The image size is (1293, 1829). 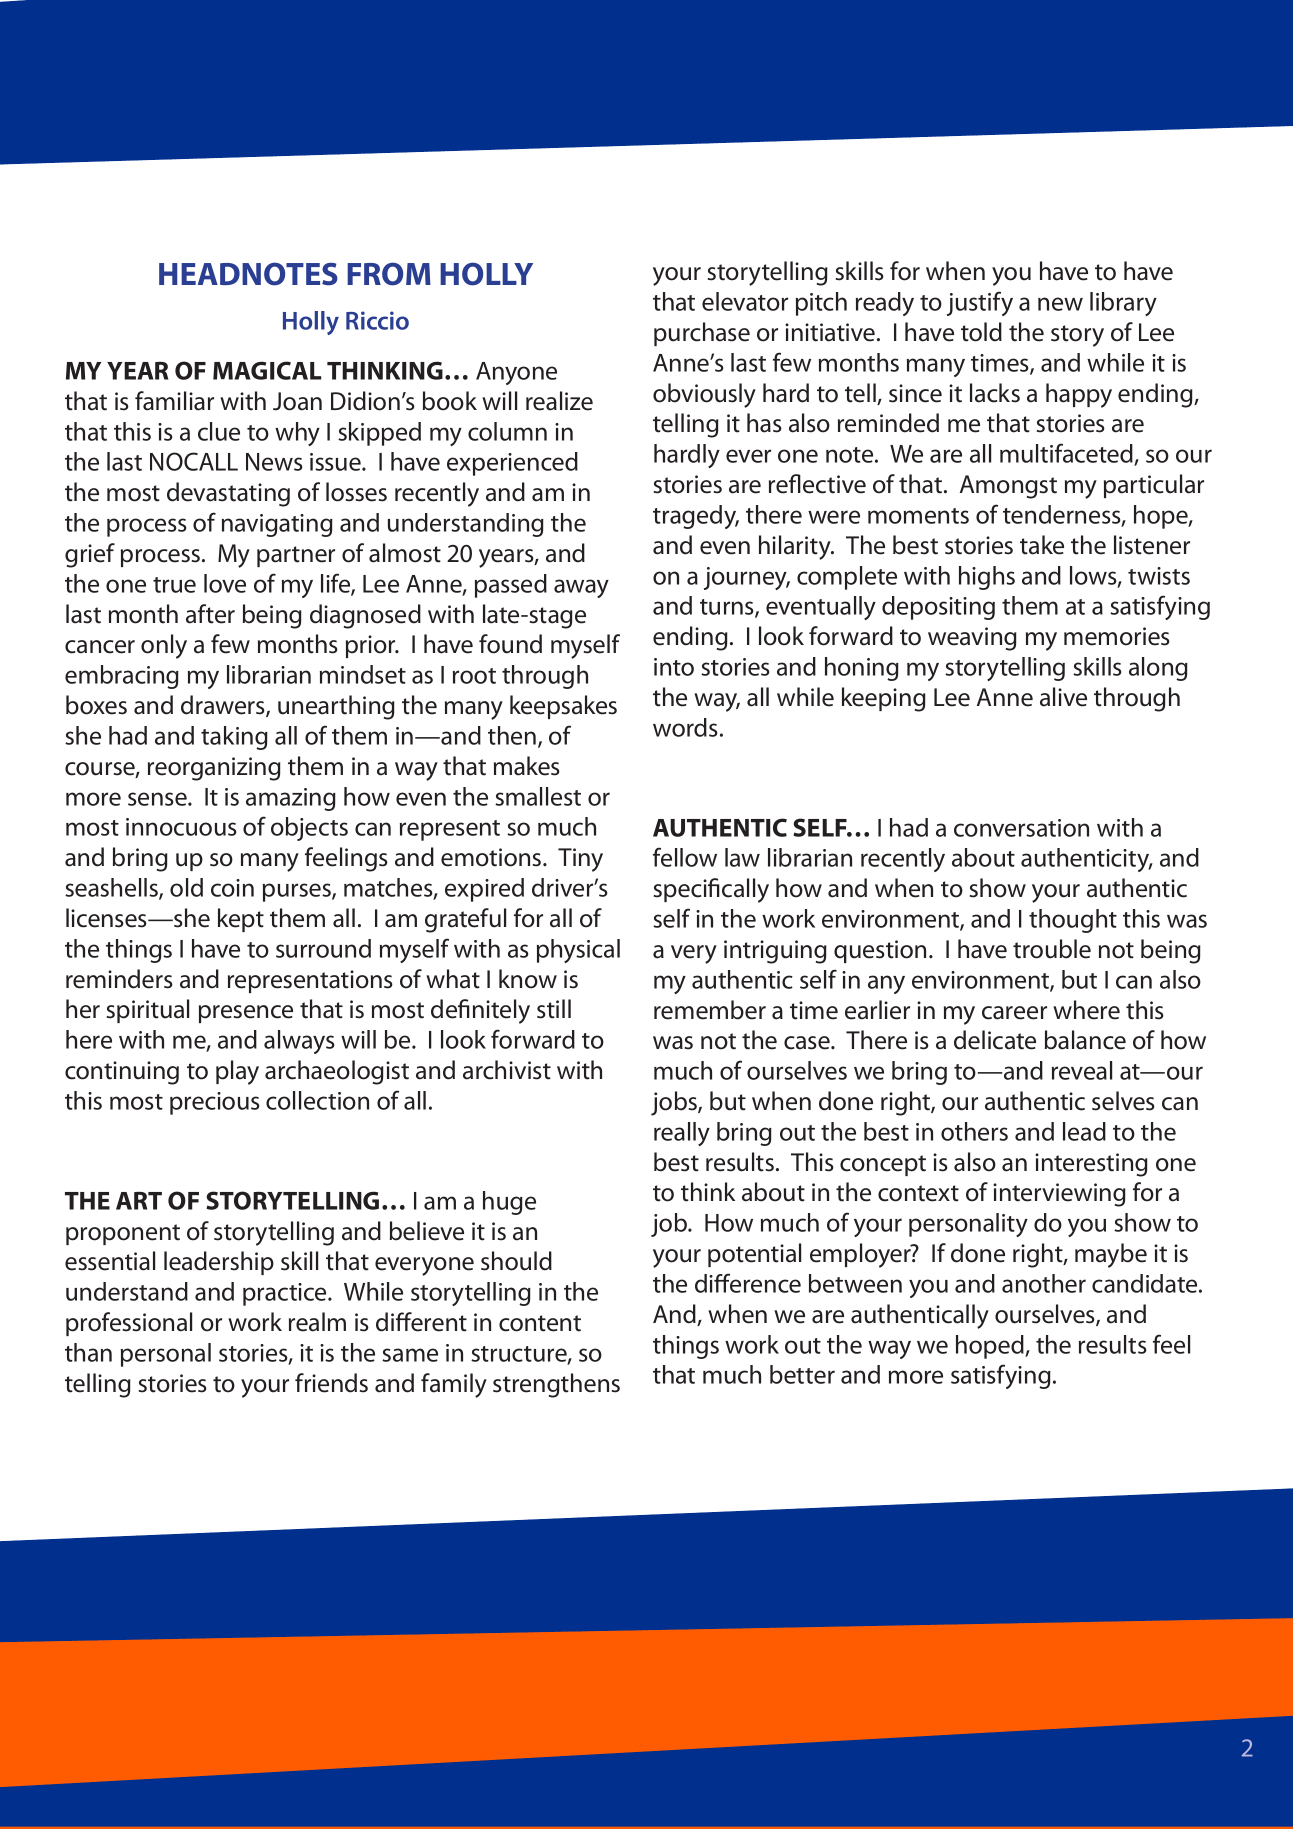 What do you see at coordinates (1021, 828) in the page?
I see `conversation` at bounding box center [1021, 828].
